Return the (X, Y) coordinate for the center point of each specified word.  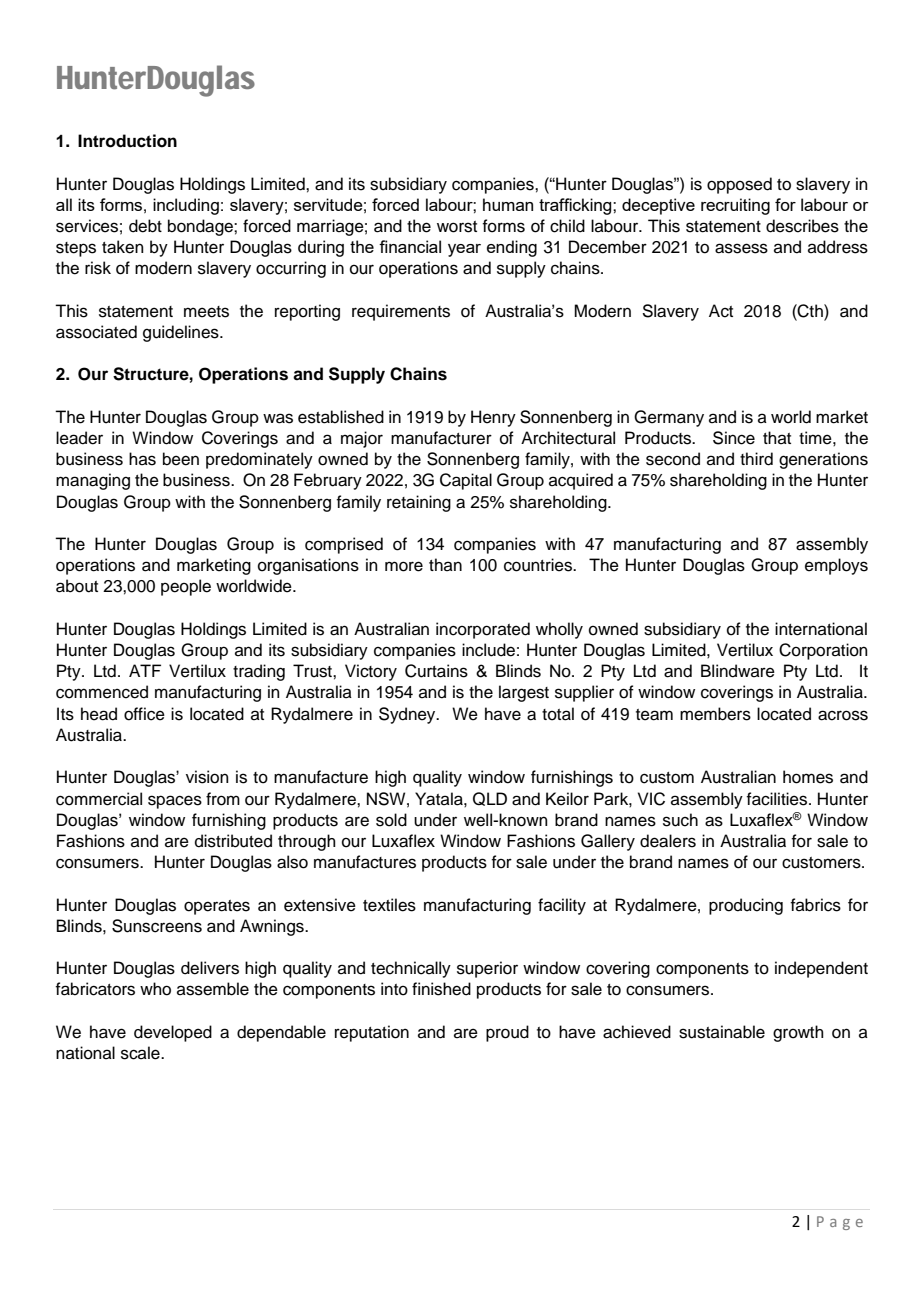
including (186, 206)
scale (141, 1053)
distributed (233, 841)
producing (746, 906)
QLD (490, 799)
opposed (739, 185)
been (181, 459)
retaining (419, 503)
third (756, 459)
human (508, 204)
